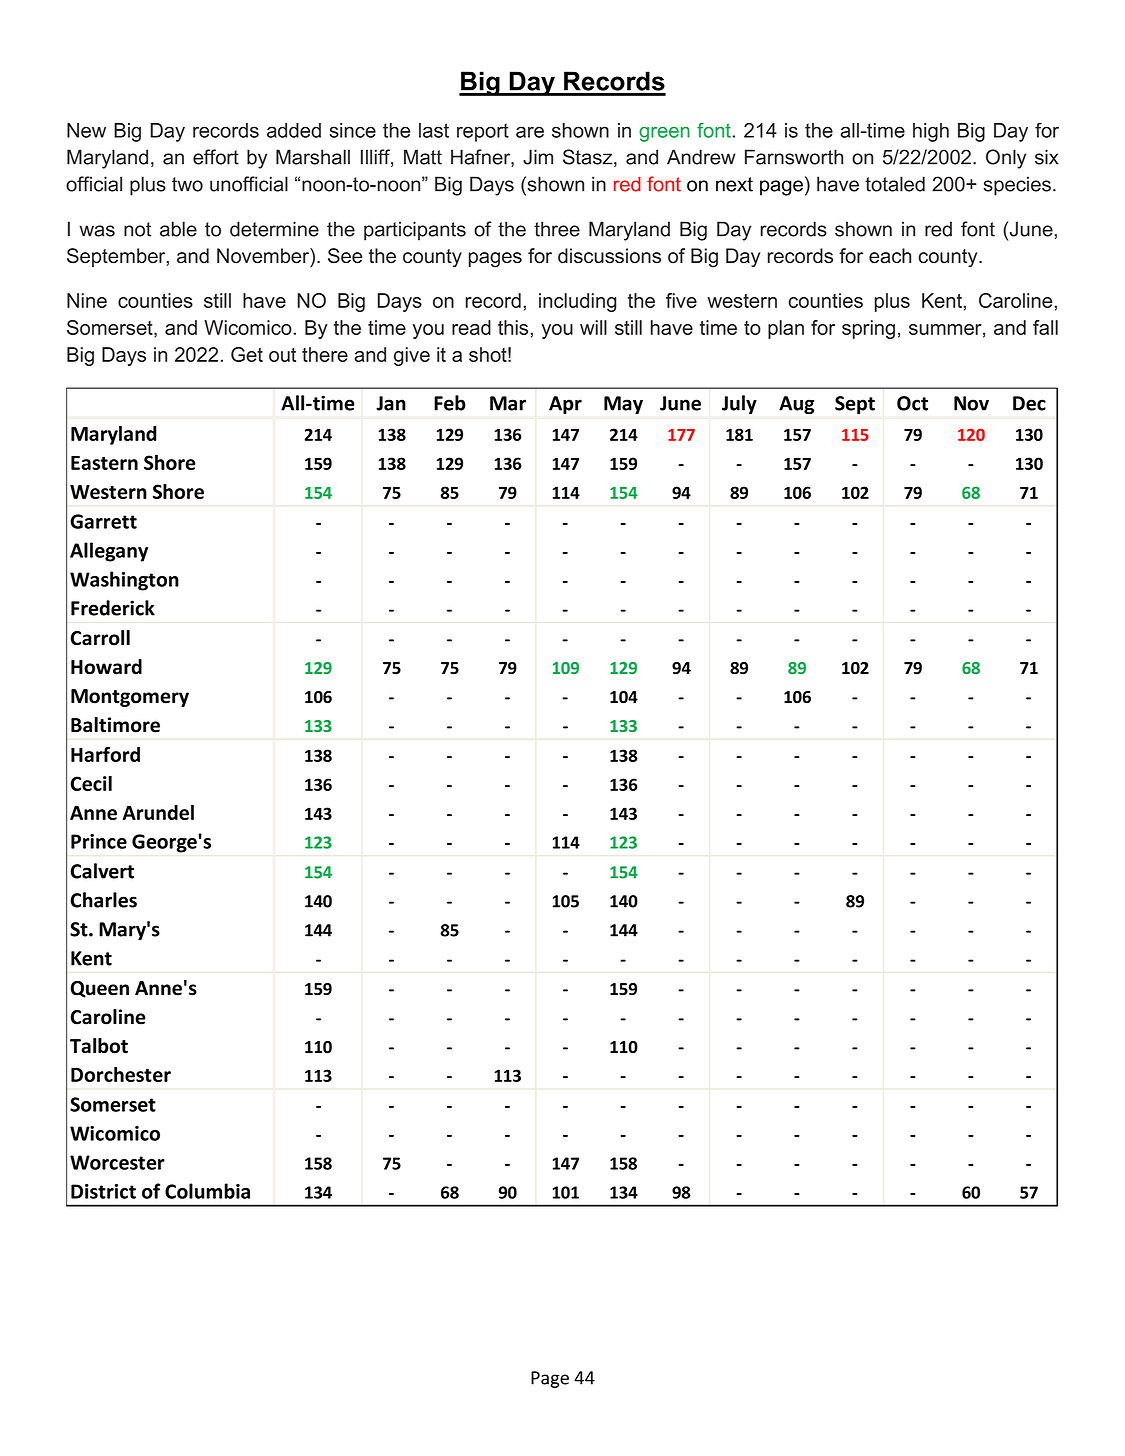 The width and height of the screenshot is (1125, 1456). What do you see at coordinates (121, 1074) in the screenshot?
I see `Dorchester` at bounding box center [121, 1074].
